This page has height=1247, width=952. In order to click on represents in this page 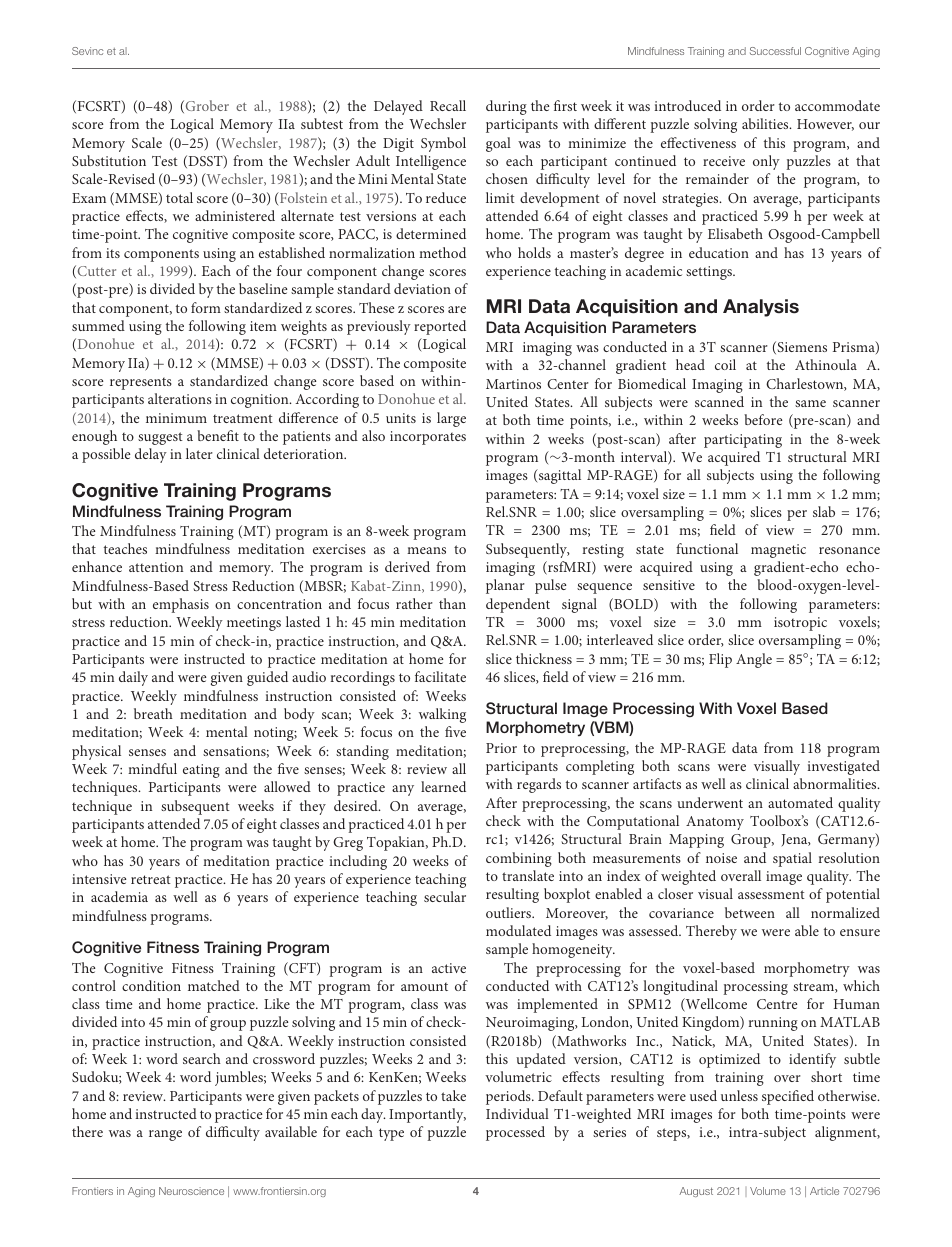, I will do `click(141, 383)`.
